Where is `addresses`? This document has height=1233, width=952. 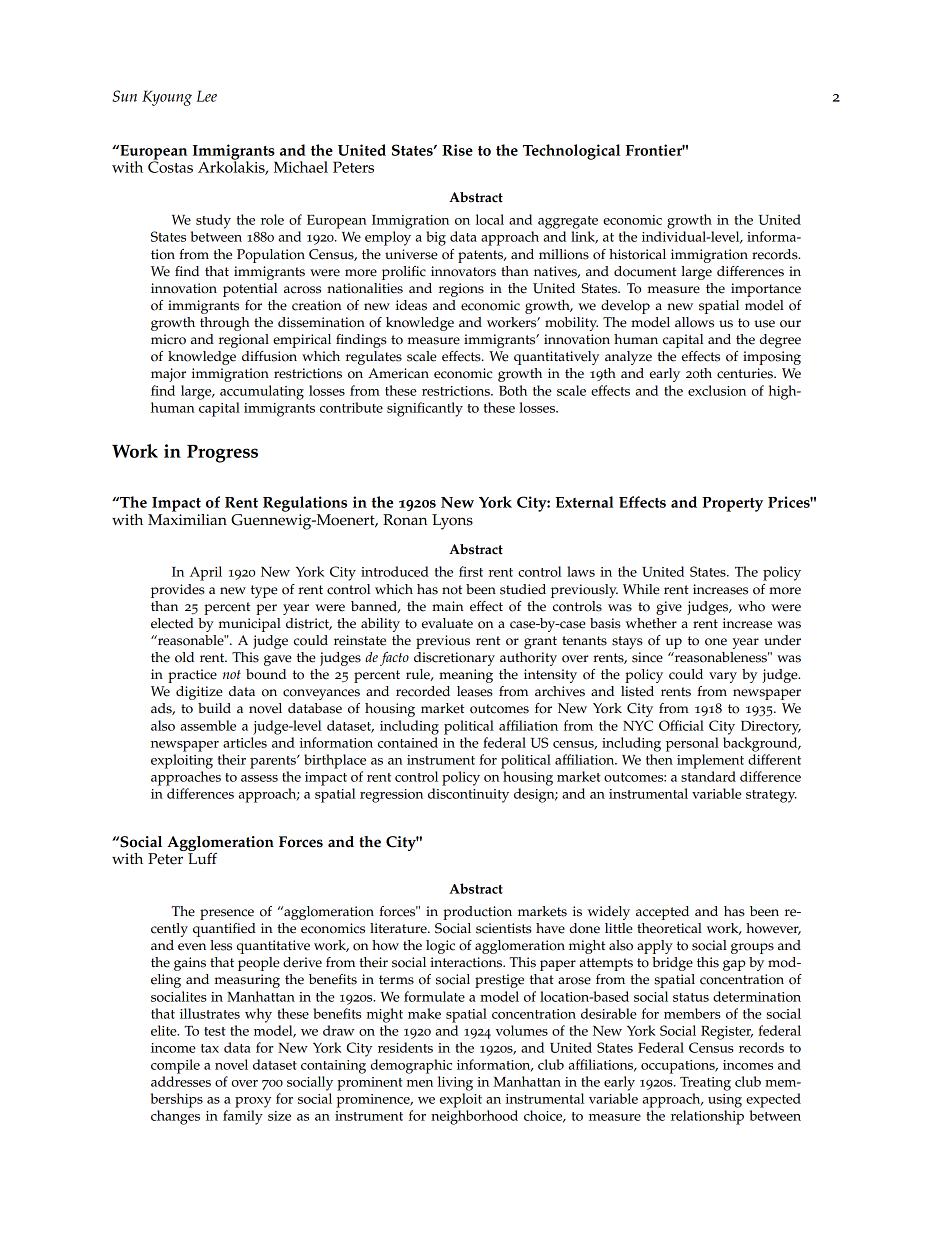
addresses is located at coordinates (181, 1081).
